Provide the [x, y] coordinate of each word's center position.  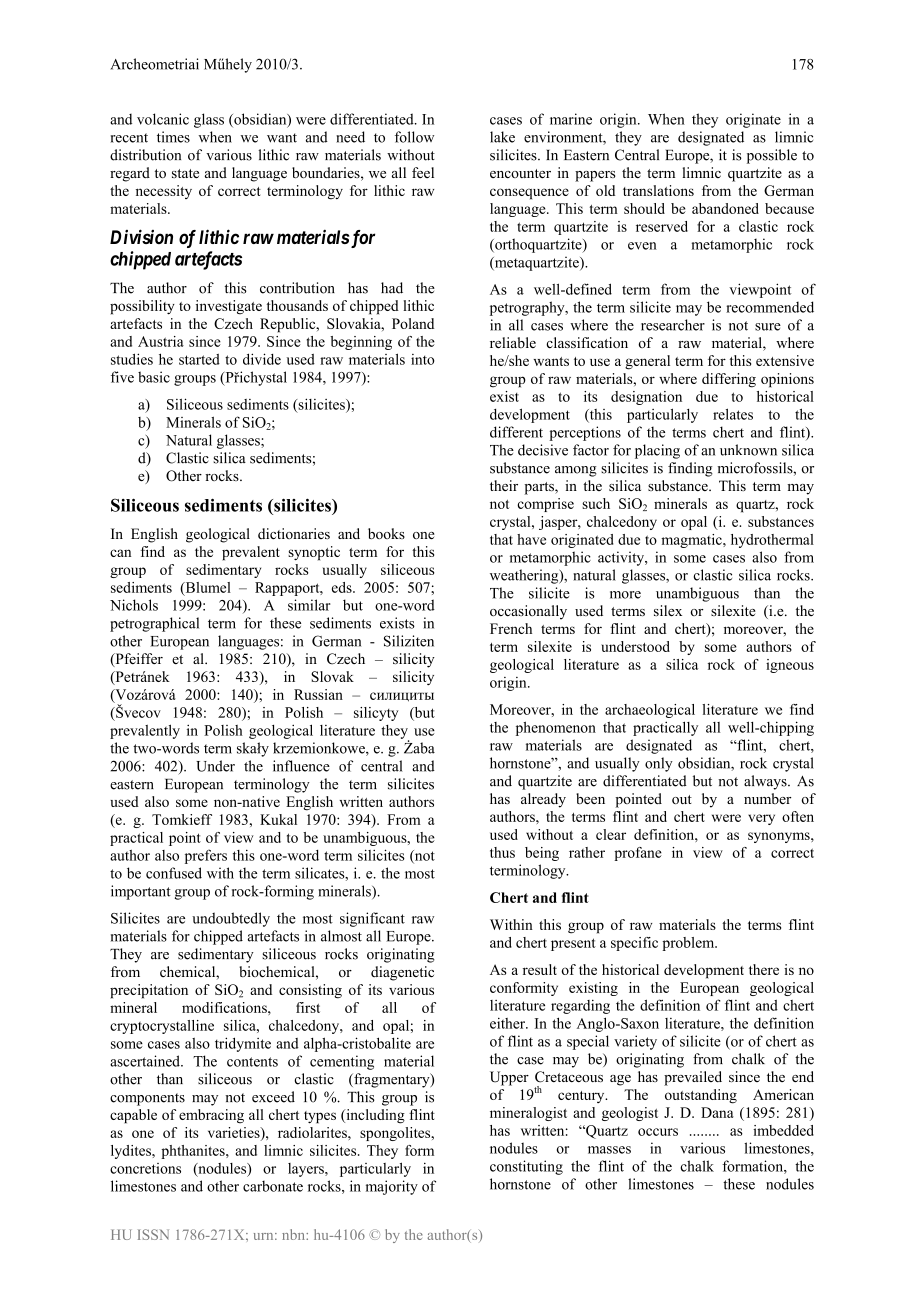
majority [392, 1187]
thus [502, 852]
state [185, 173]
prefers [206, 856]
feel [423, 172]
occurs [658, 1132]
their [504, 485]
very [761, 819]
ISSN [153, 1234]
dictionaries [294, 533]
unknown [748, 450]
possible [772, 156]
